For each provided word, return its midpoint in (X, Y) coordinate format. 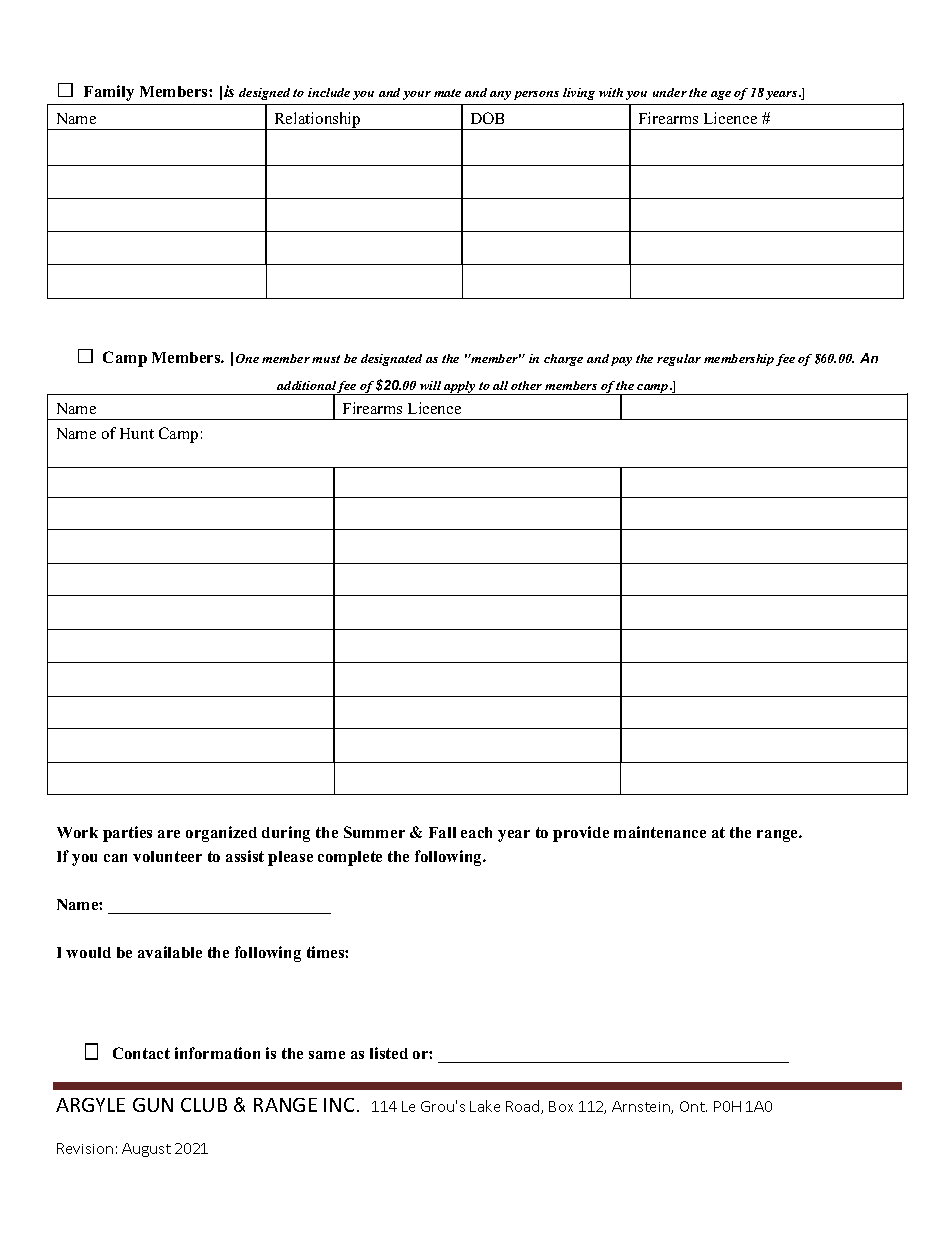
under (670, 92)
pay (621, 361)
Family (109, 93)
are (169, 834)
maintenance (660, 832)
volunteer (167, 856)
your (417, 95)
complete (350, 858)
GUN (153, 1105)
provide (581, 834)
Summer (374, 832)
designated (391, 360)
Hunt (137, 433)
